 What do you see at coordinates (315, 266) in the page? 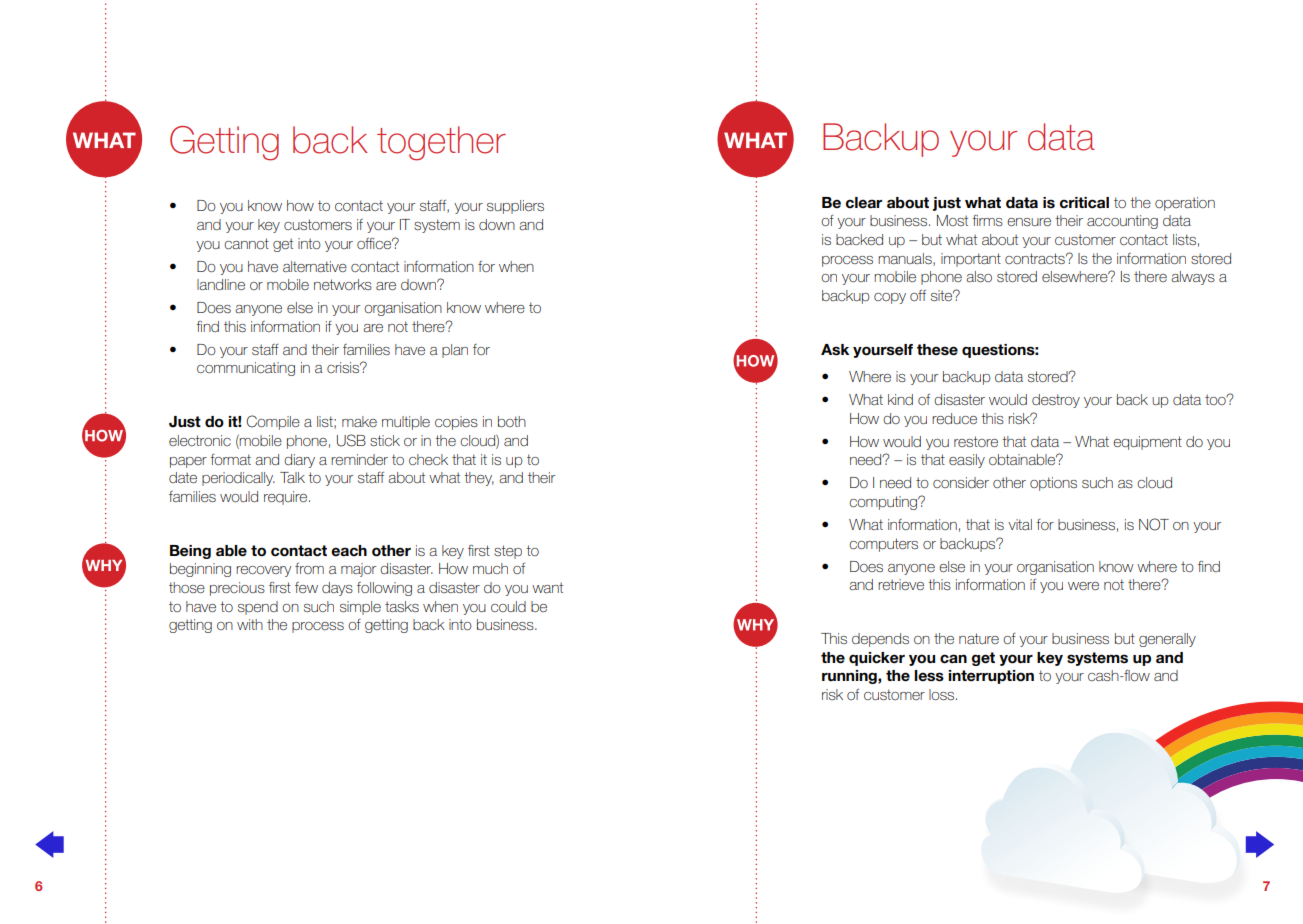
I see `alternative` at bounding box center [315, 266].
